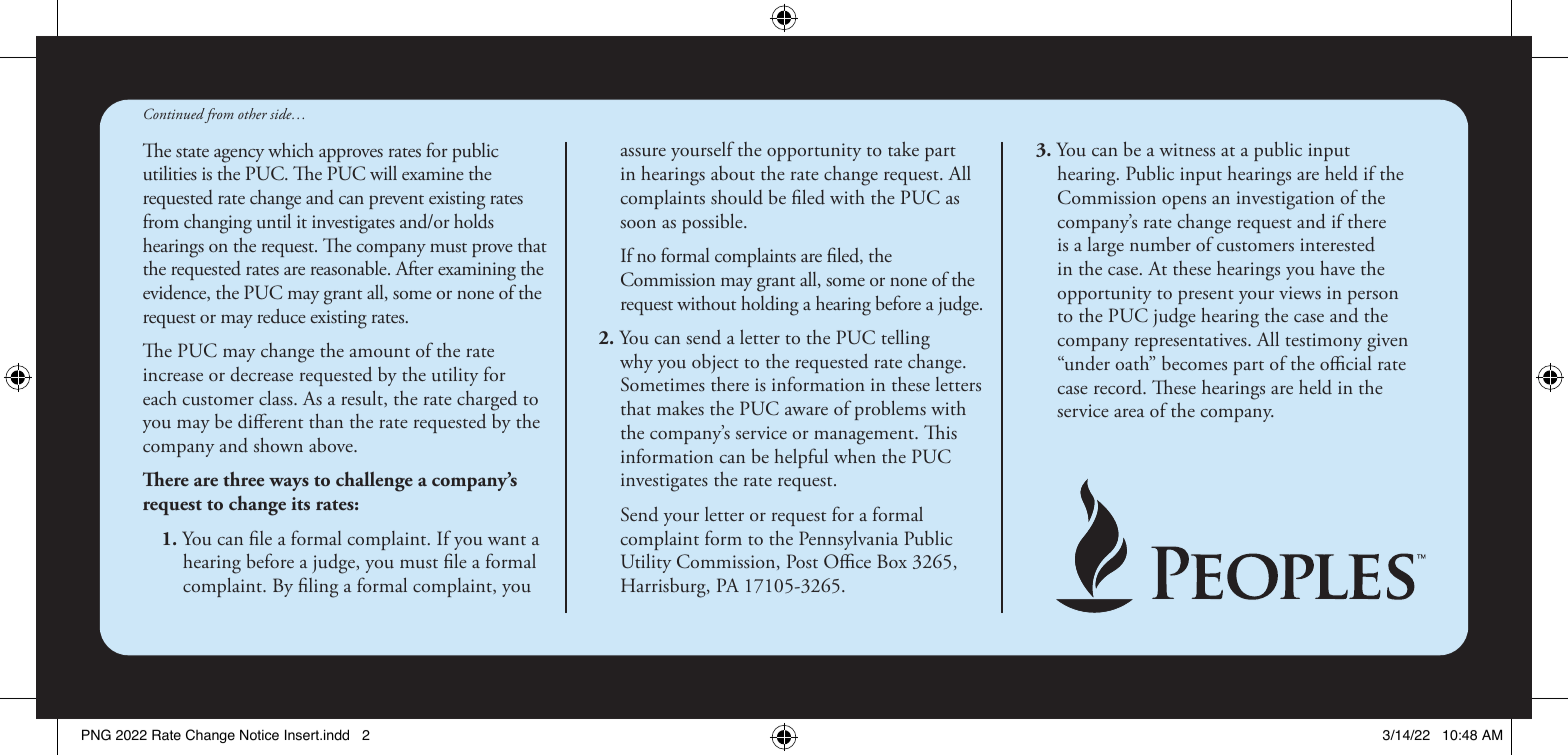  I want to click on Notice, so click(259, 735).
